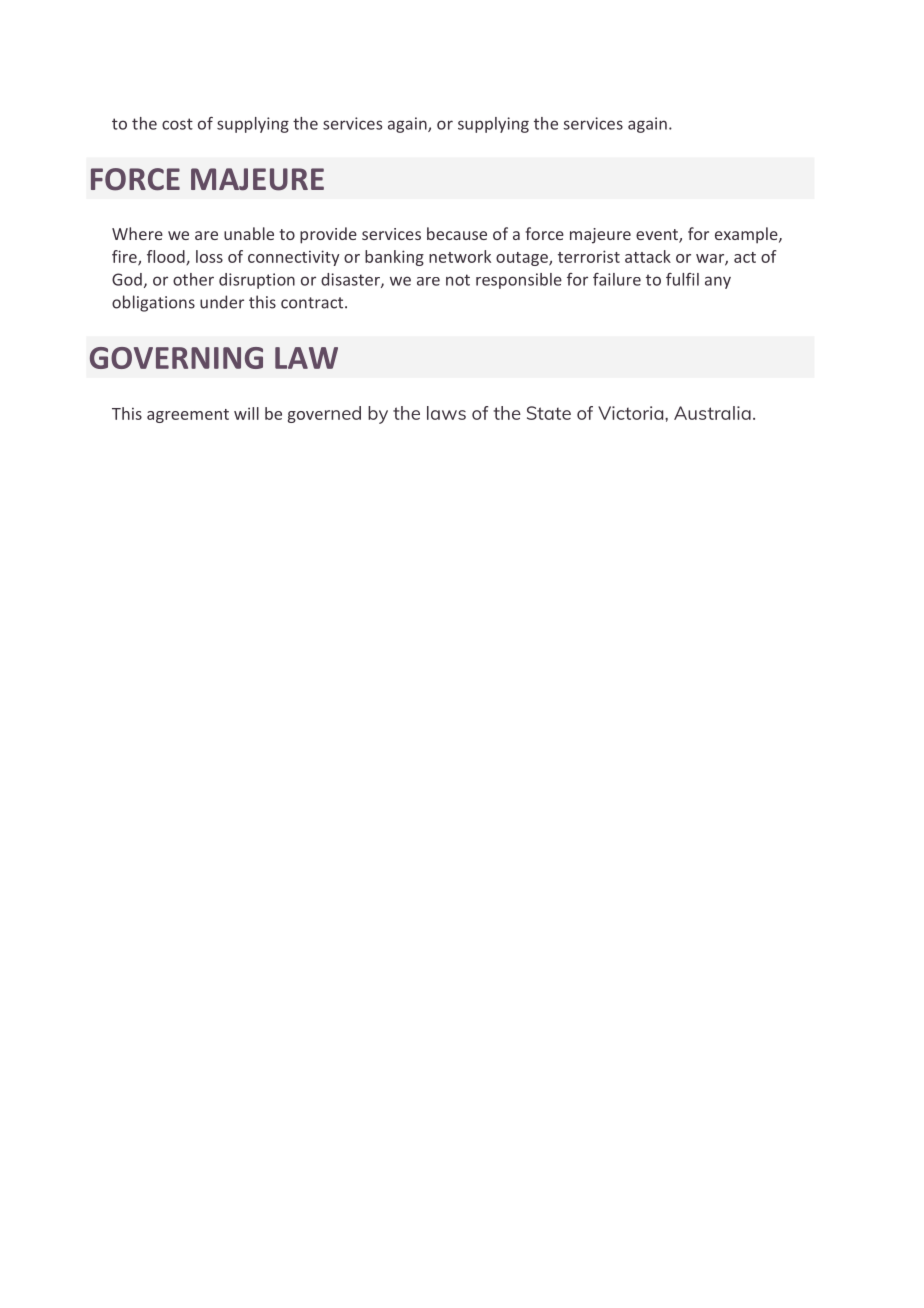  What do you see at coordinates (457, 233) in the document?
I see `because` at bounding box center [457, 233].
